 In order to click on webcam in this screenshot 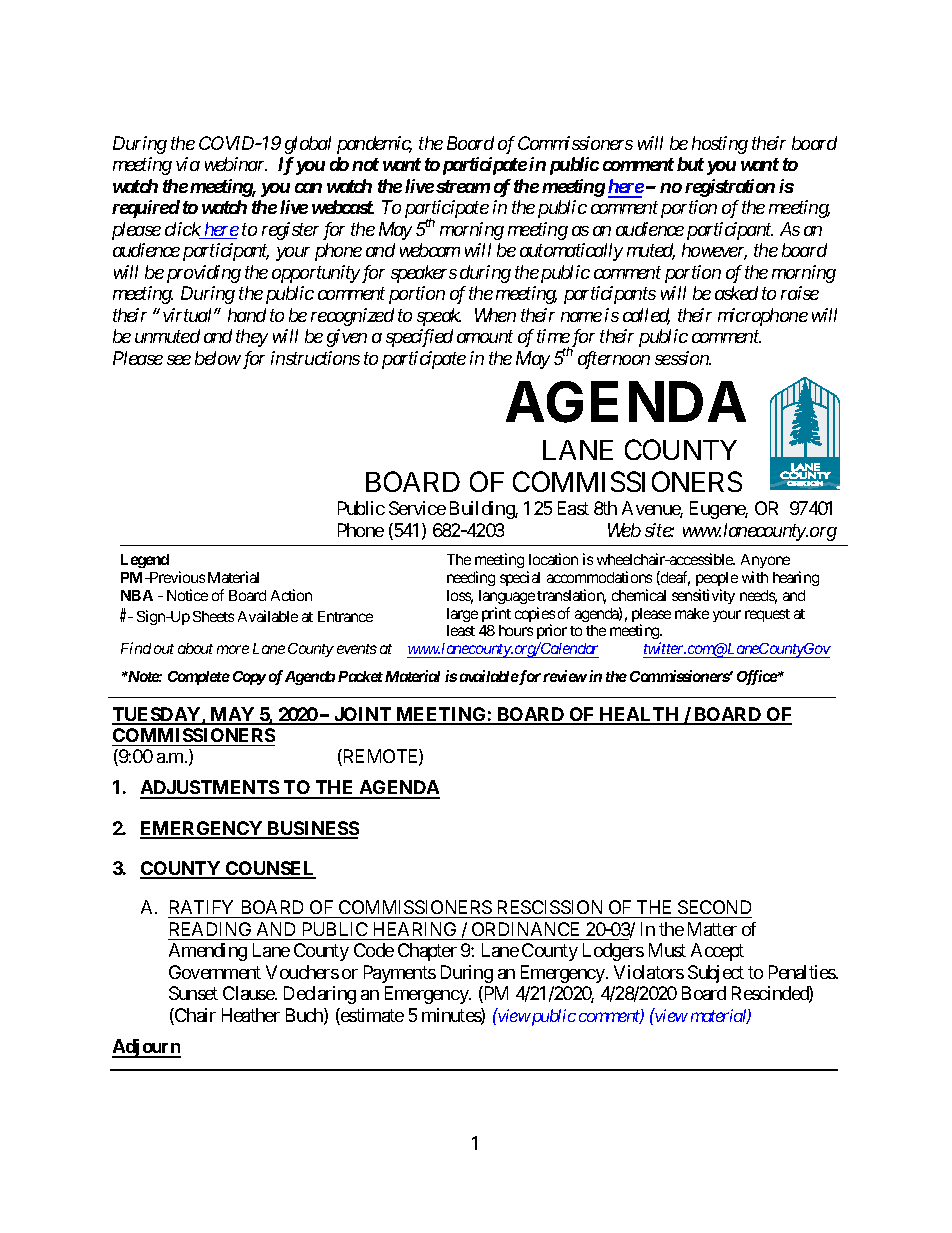, I will do `click(430, 250)`.
